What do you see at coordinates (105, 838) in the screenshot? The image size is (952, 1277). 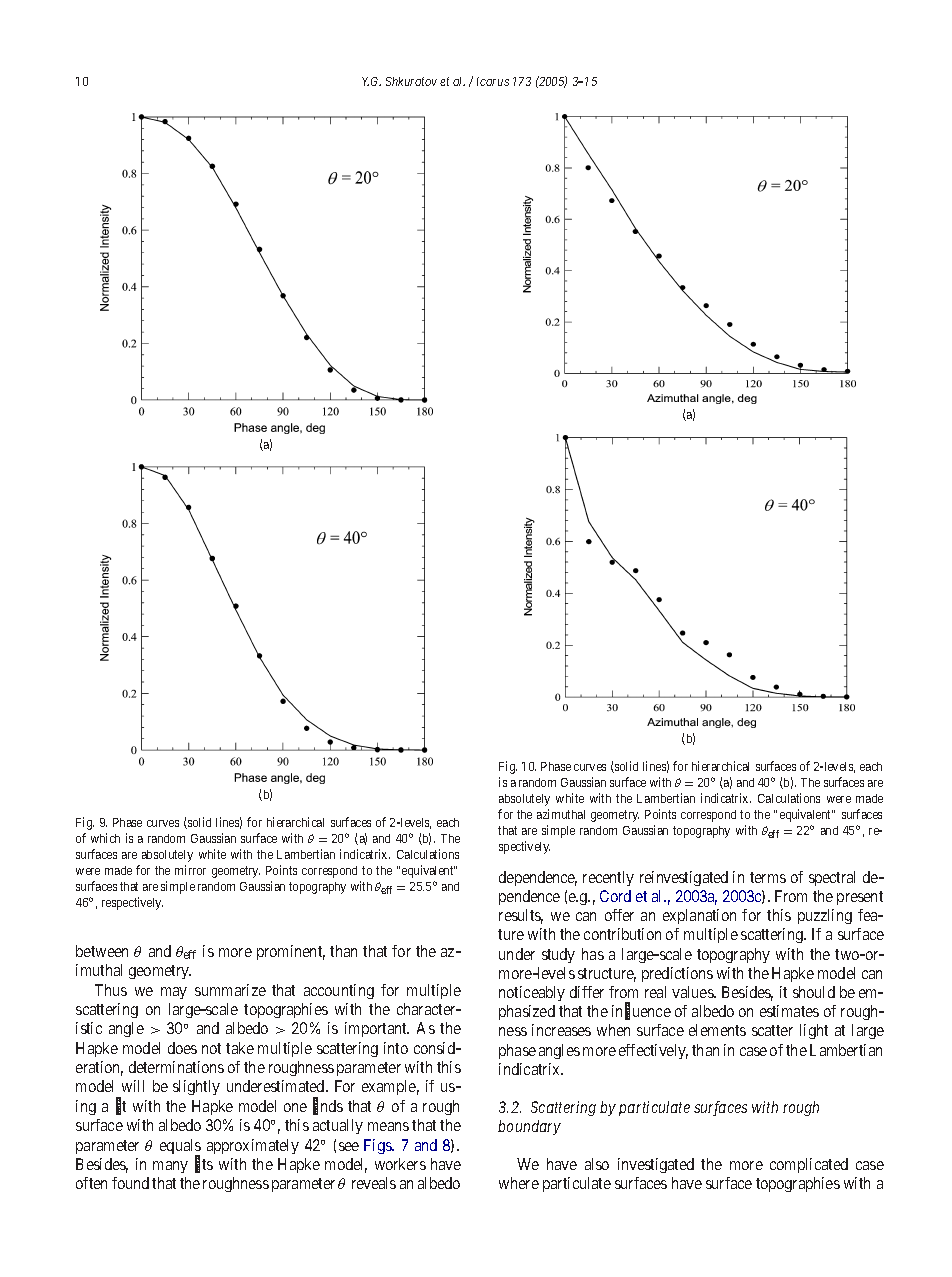 I see `which` at bounding box center [105, 838].
